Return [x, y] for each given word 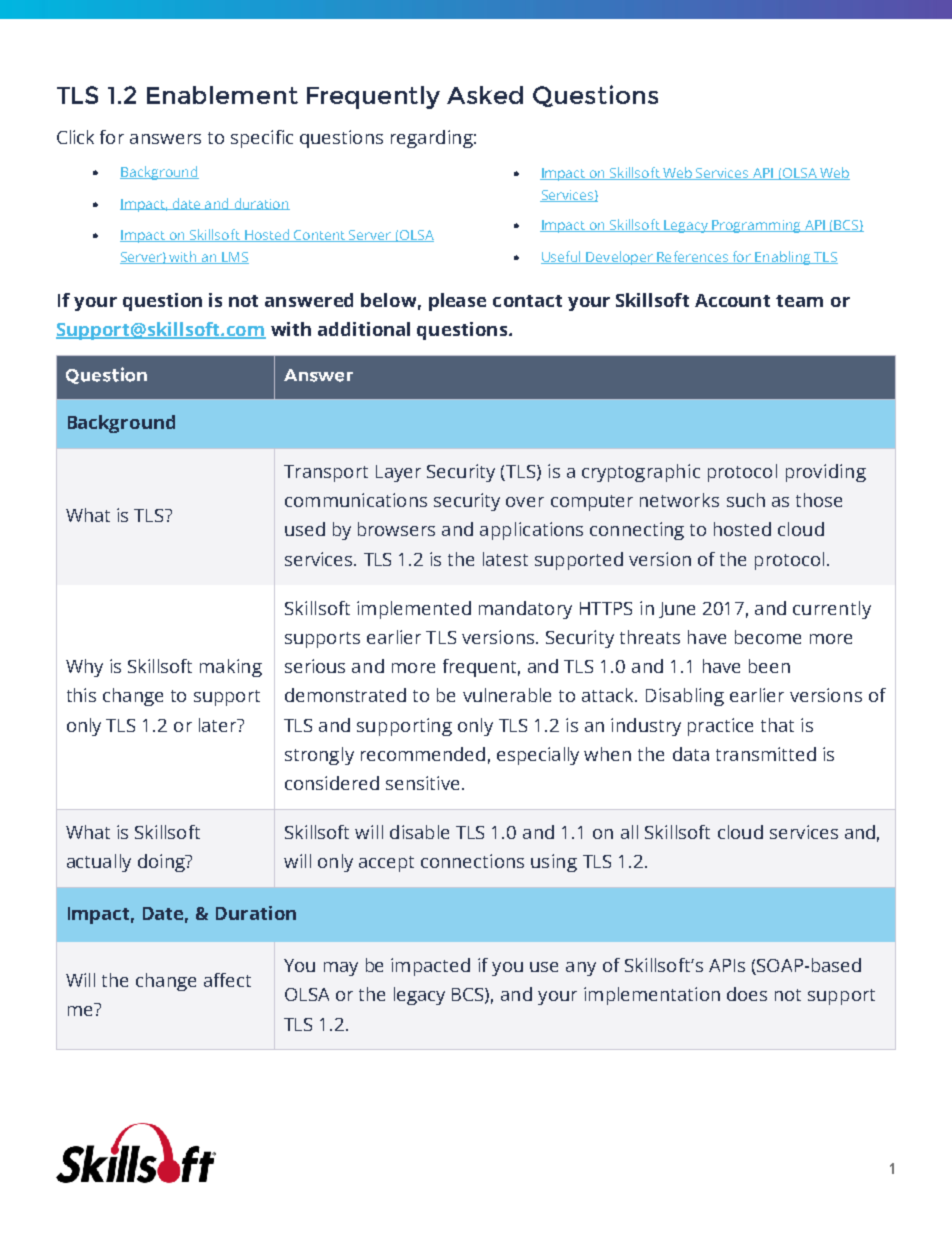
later [219, 725]
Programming [756, 226]
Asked [485, 95]
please [457, 302]
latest [505, 559]
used [305, 529]
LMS [234, 258]
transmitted [766, 754]
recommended [423, 754]
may [341, 969]
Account [732, 300]
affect [227, 980]
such [746, 500]
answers [165, 139]
